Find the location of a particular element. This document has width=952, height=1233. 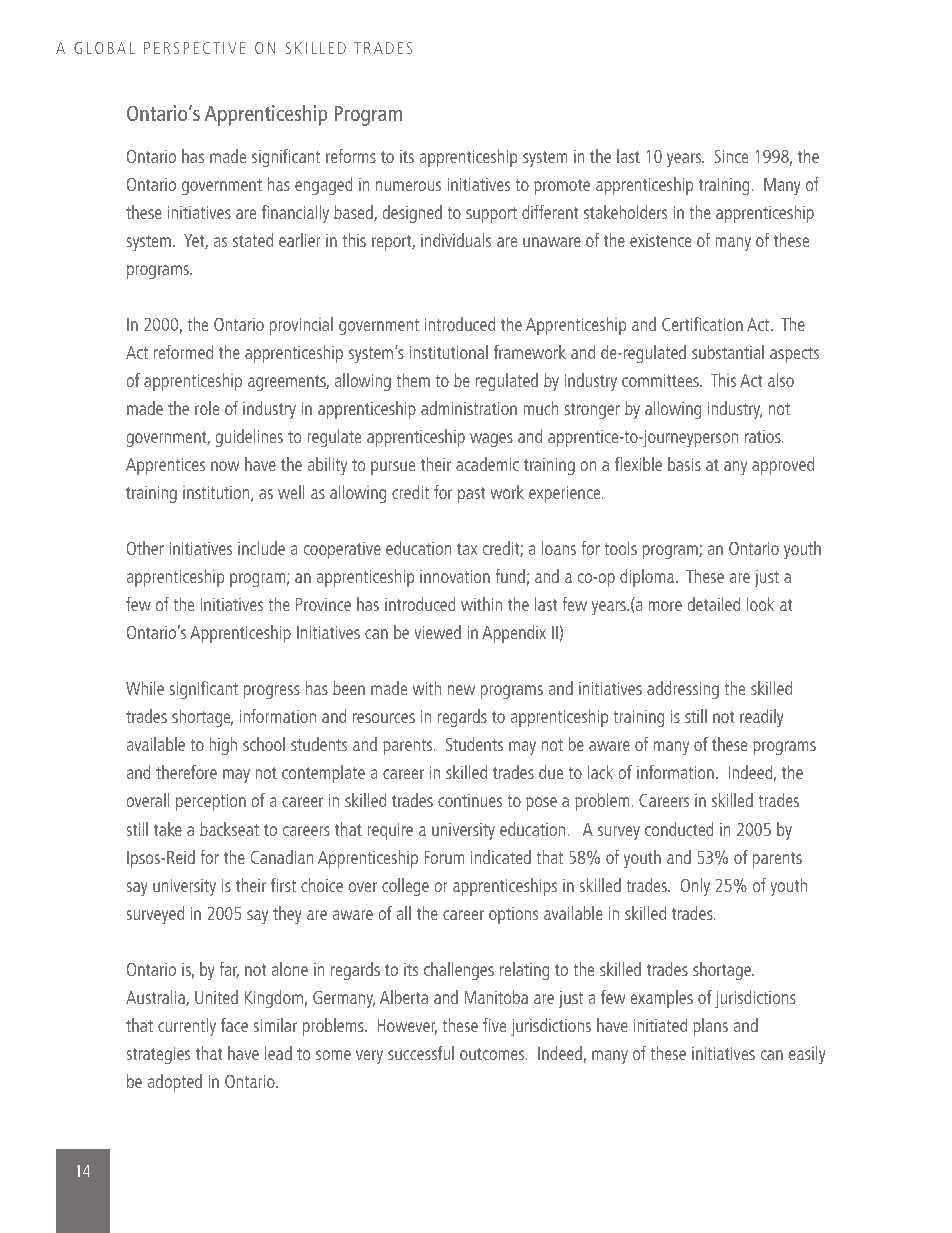

PERSPECTIVE is located at coordinates (194, 48).
